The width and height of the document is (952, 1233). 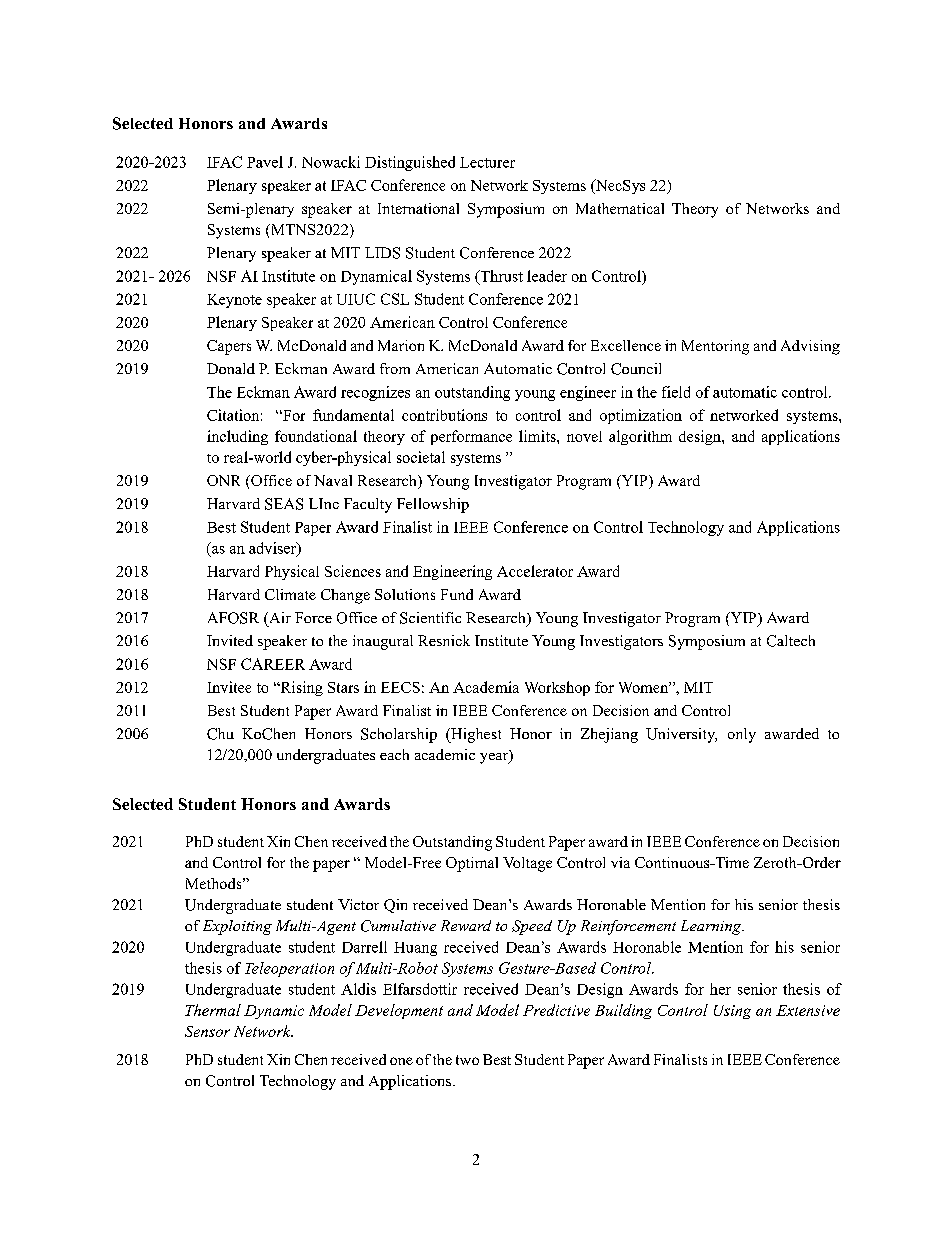 I want to click on foundational, so click(x=316, y=436).
